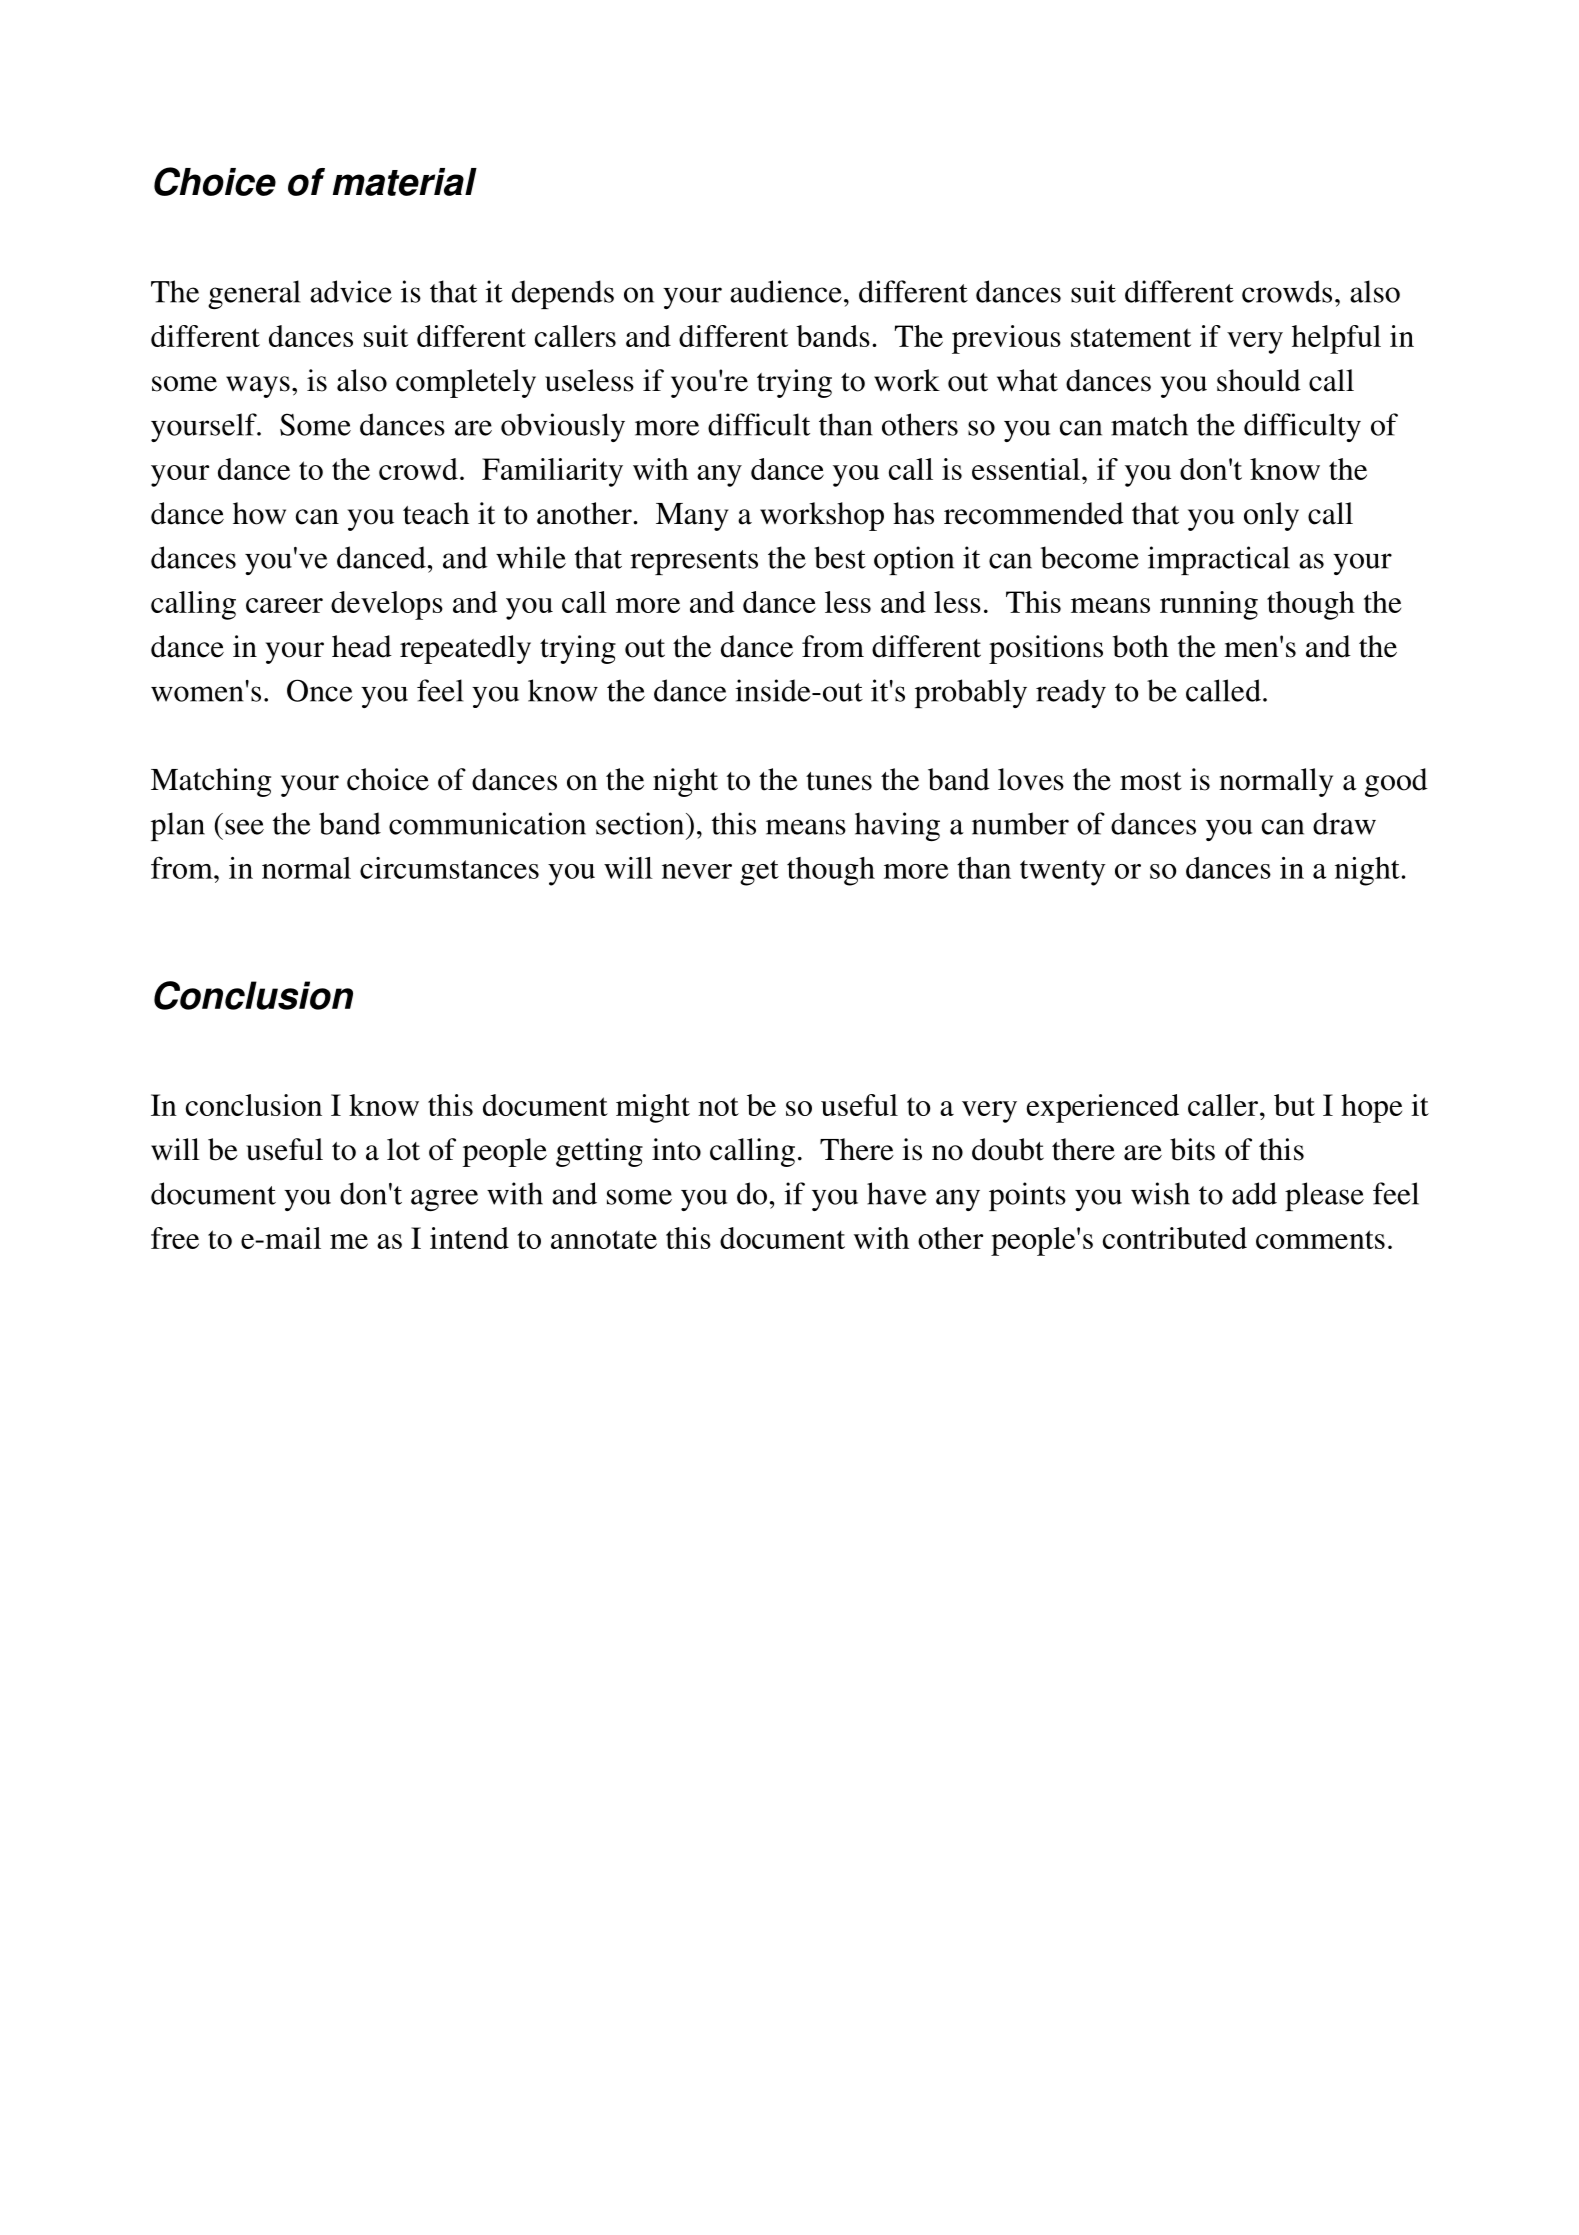 Image resolution: width=1579 pixels, height=2235 pixels. I want to click on tunes, so click(839, 781).
